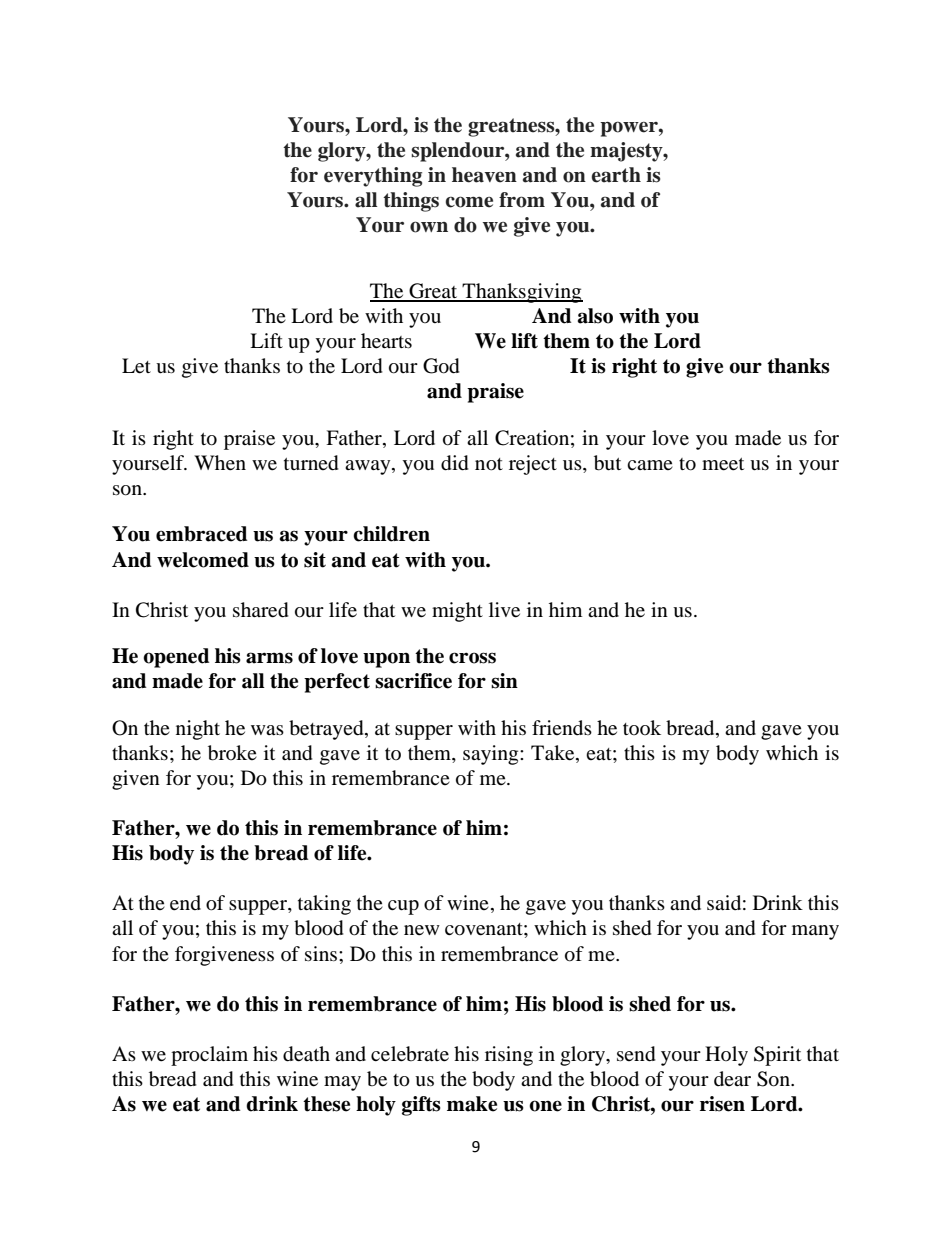 This document has height=1233, width=952. Describe the element at coordinates (209, 1056) in the document. I see `proclaim` at that location.
